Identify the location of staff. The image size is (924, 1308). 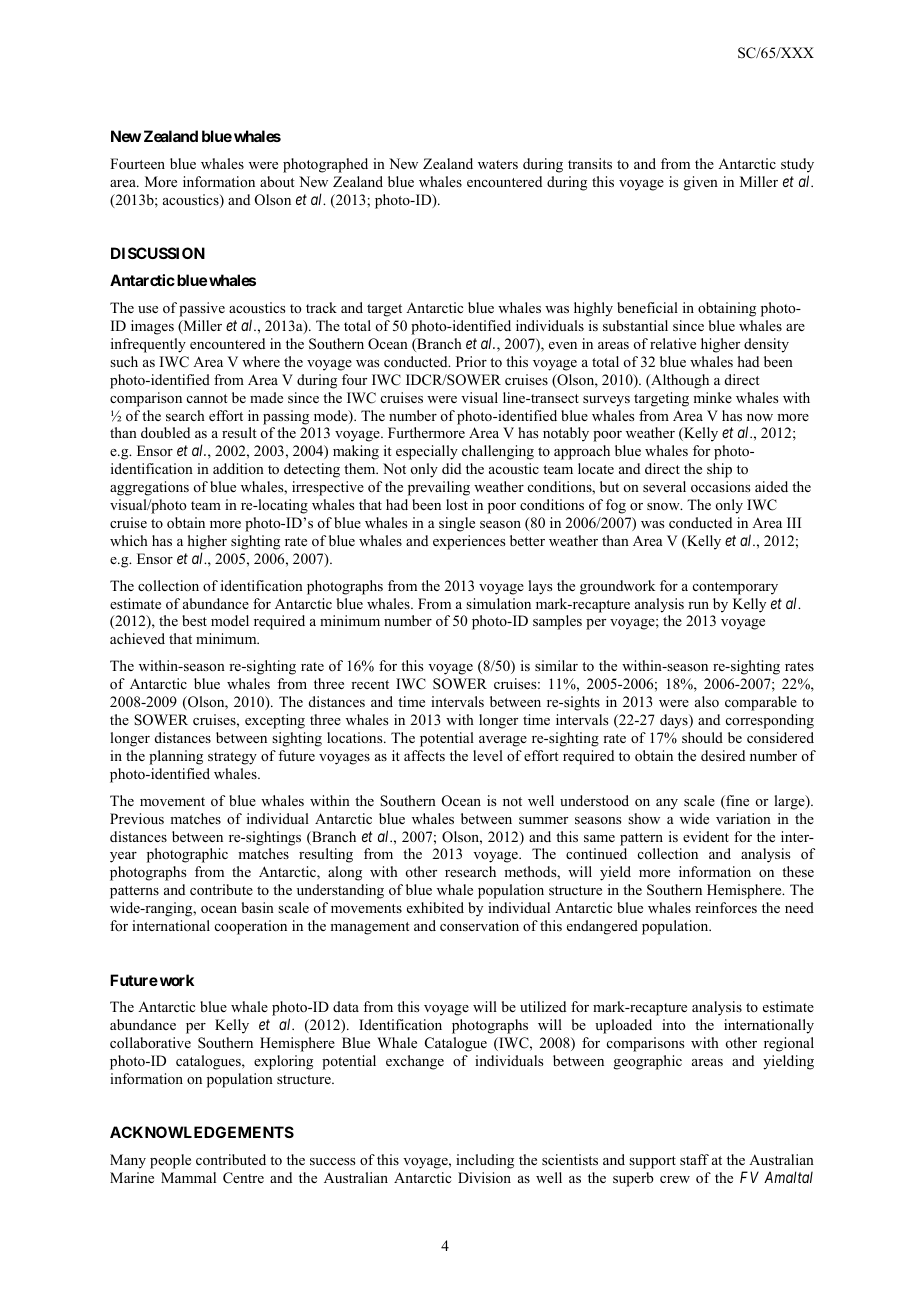
(694, 1159).
